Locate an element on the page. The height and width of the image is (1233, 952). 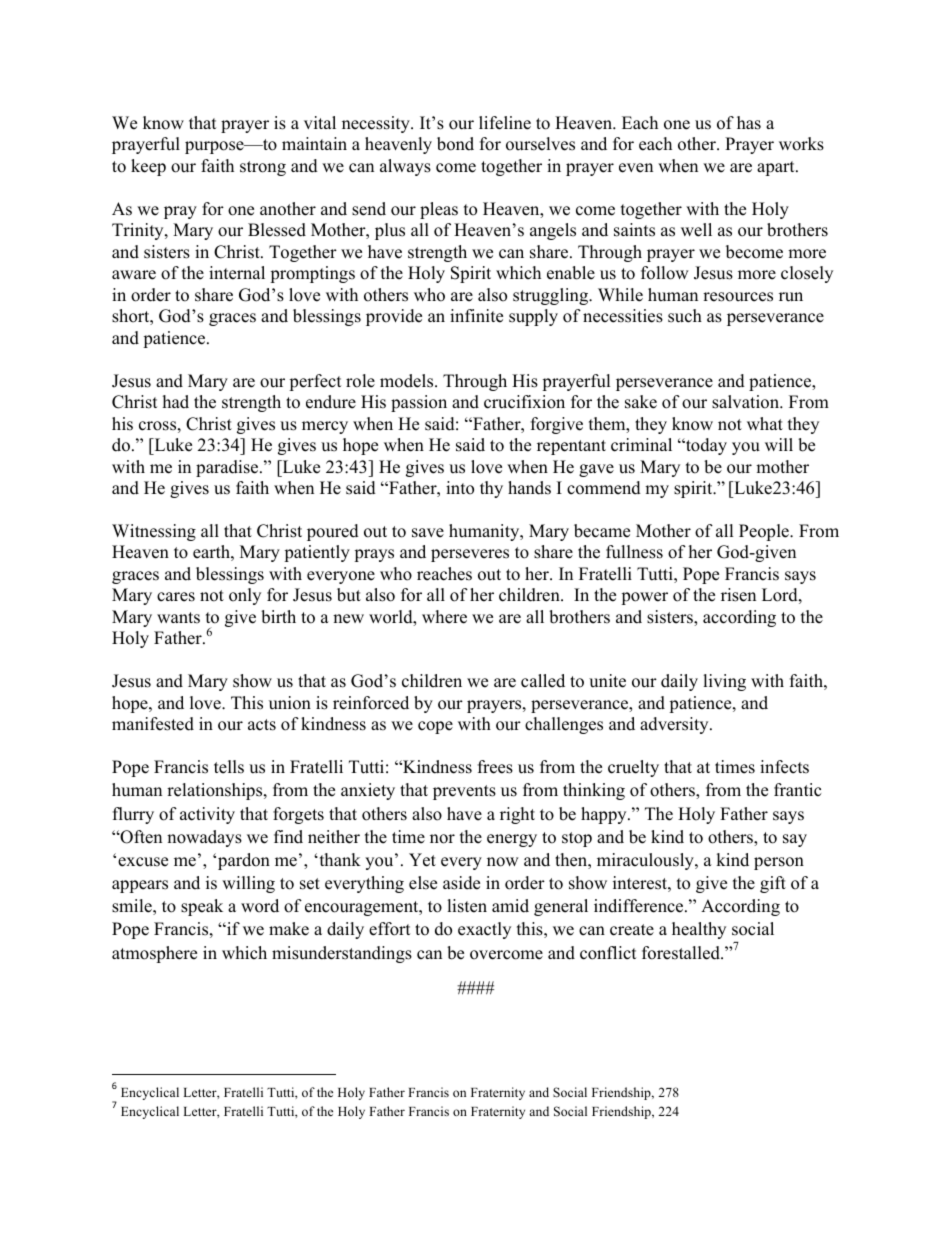
living is located at coordinates (724, 682).
